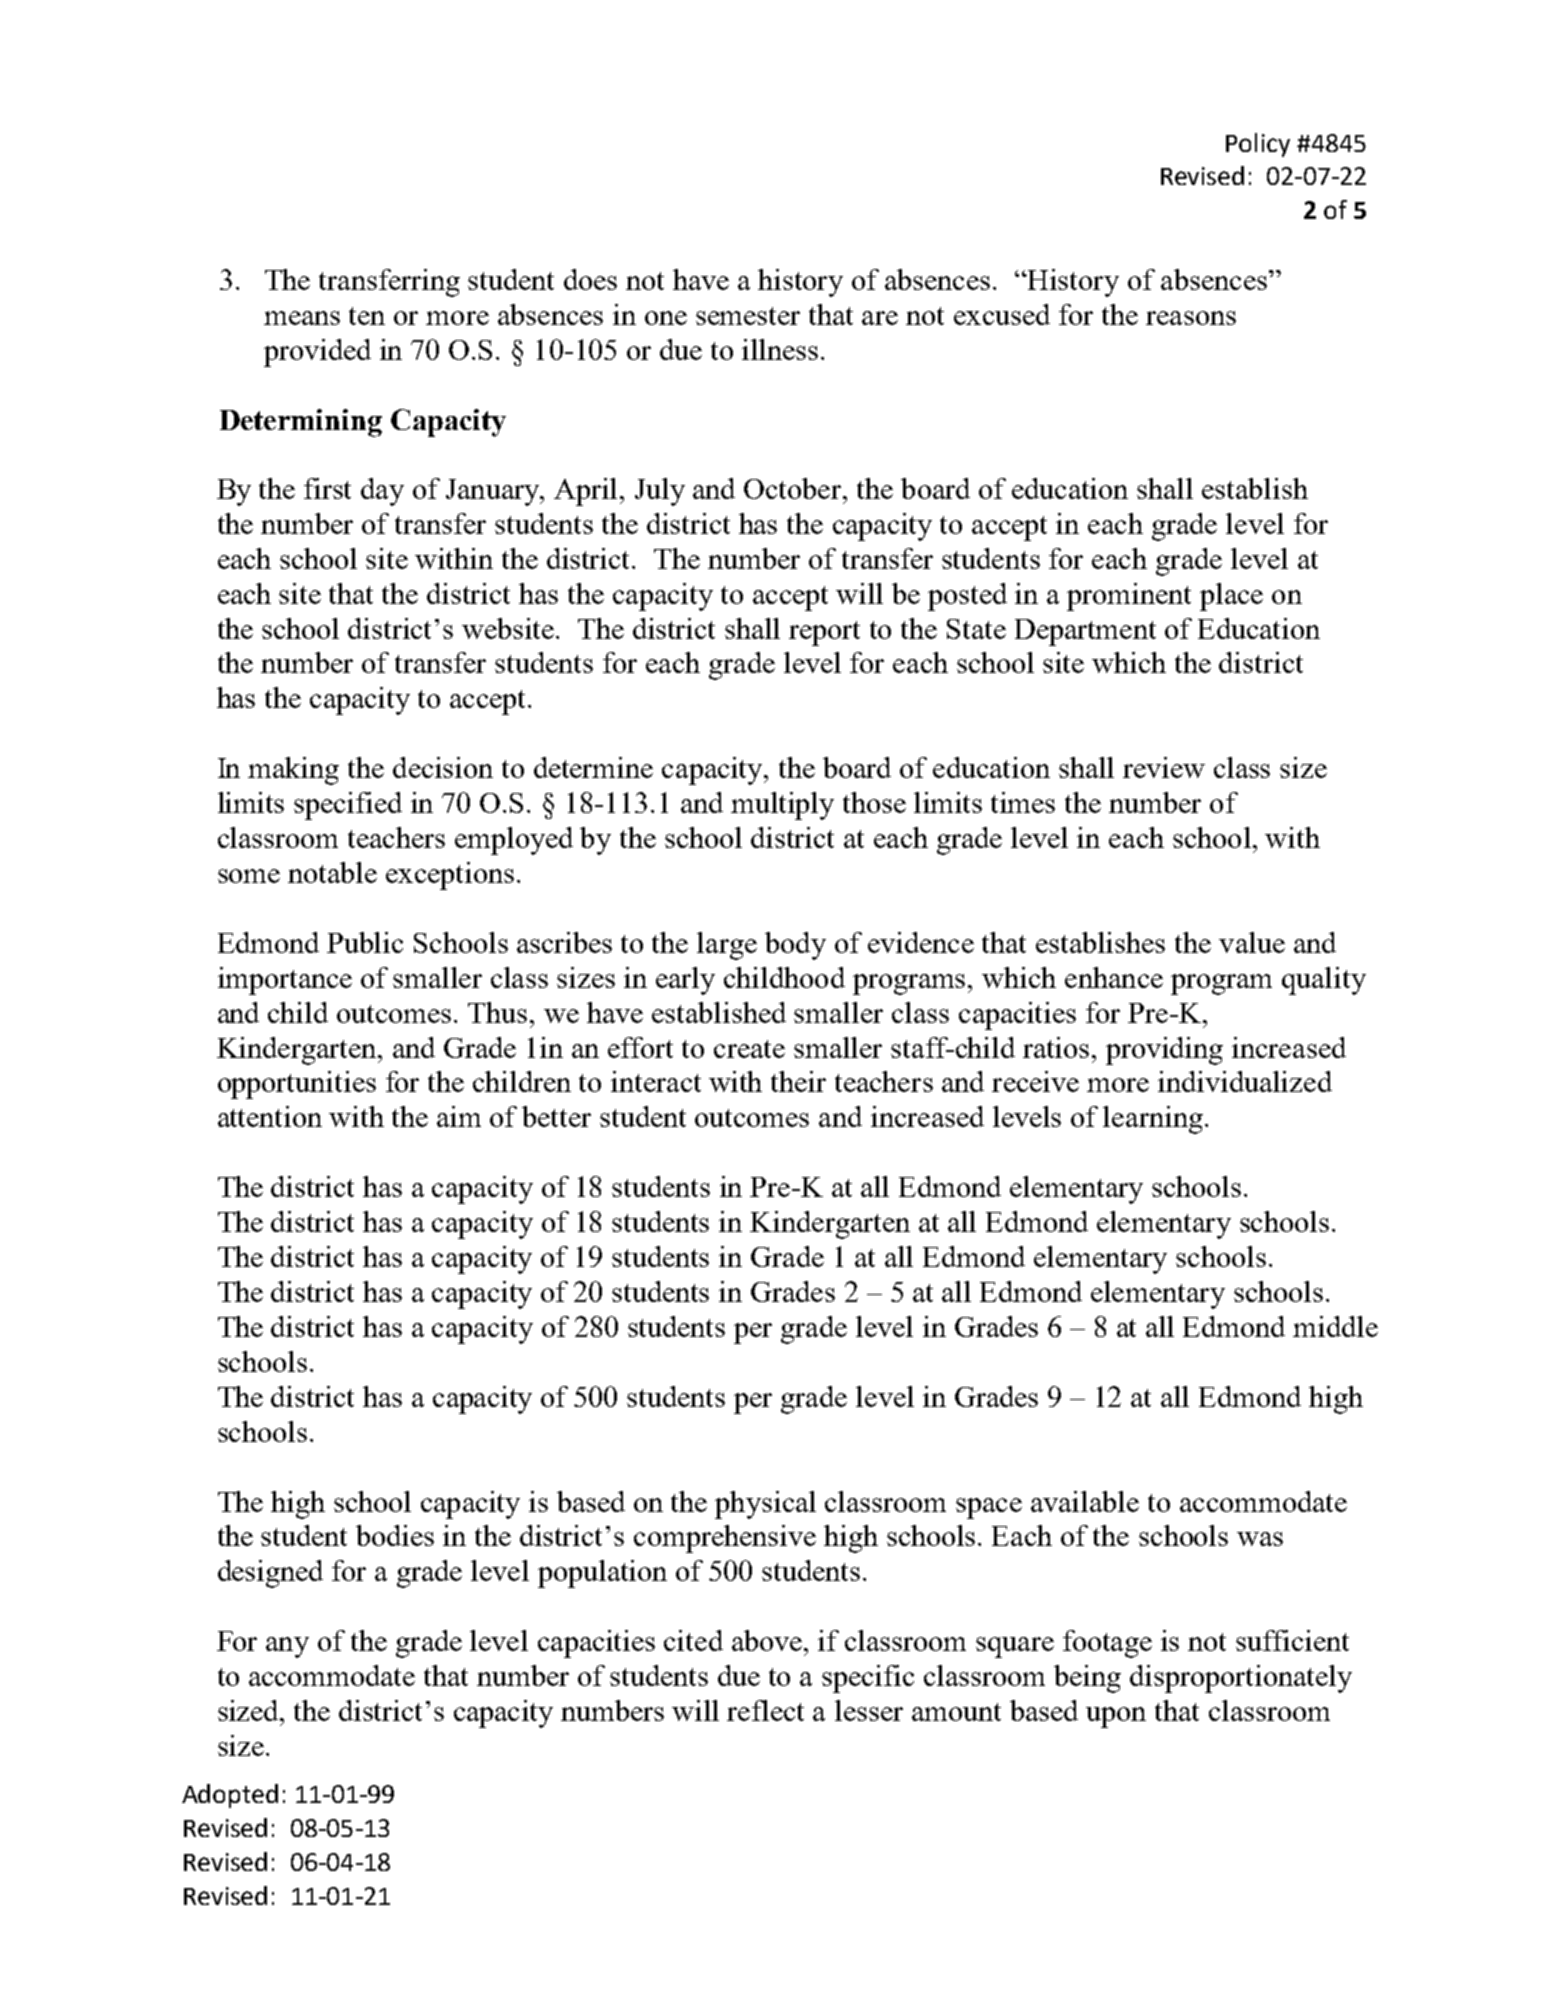 The width and height of the screenshot is (1549, 2004). Describe the element at coordinates (748, 316) in the screenshot. I see `semester` at that location.
